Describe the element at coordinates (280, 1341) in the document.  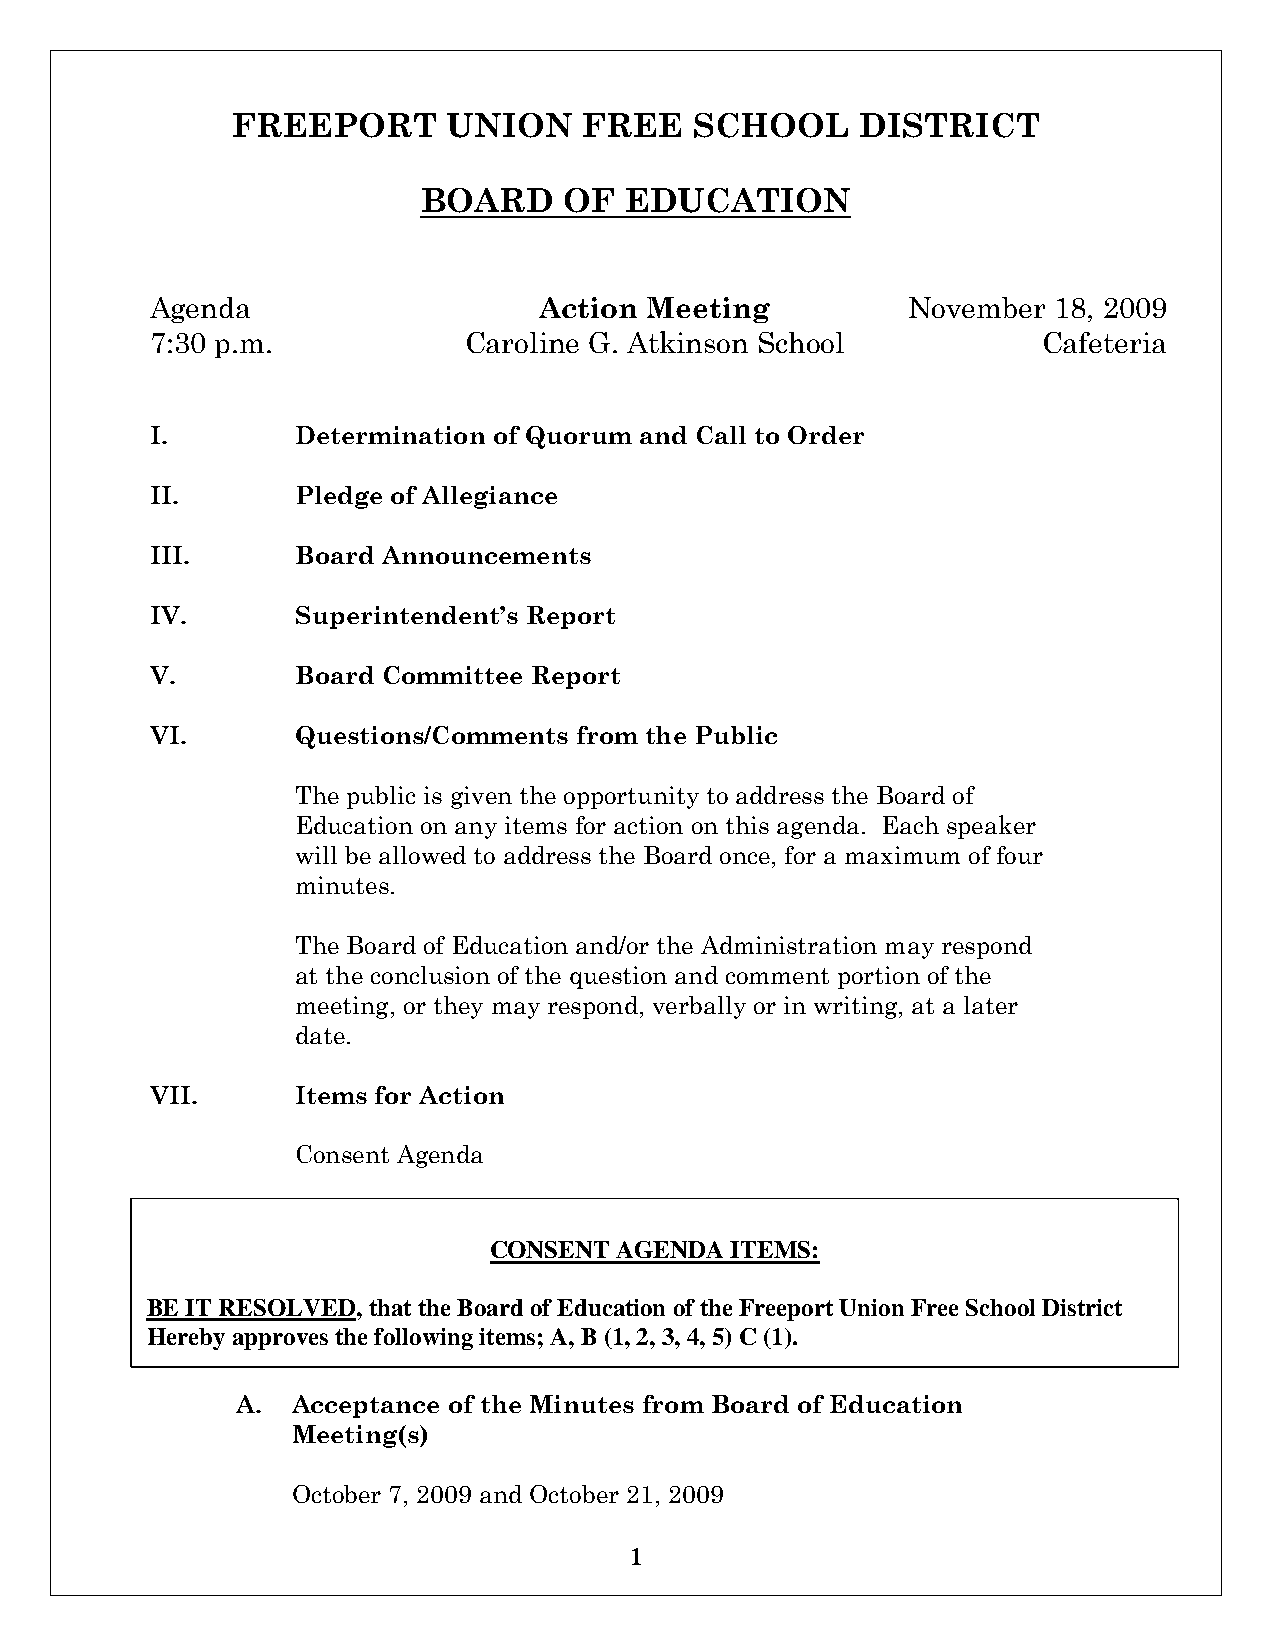
I see `approves` at that location.
